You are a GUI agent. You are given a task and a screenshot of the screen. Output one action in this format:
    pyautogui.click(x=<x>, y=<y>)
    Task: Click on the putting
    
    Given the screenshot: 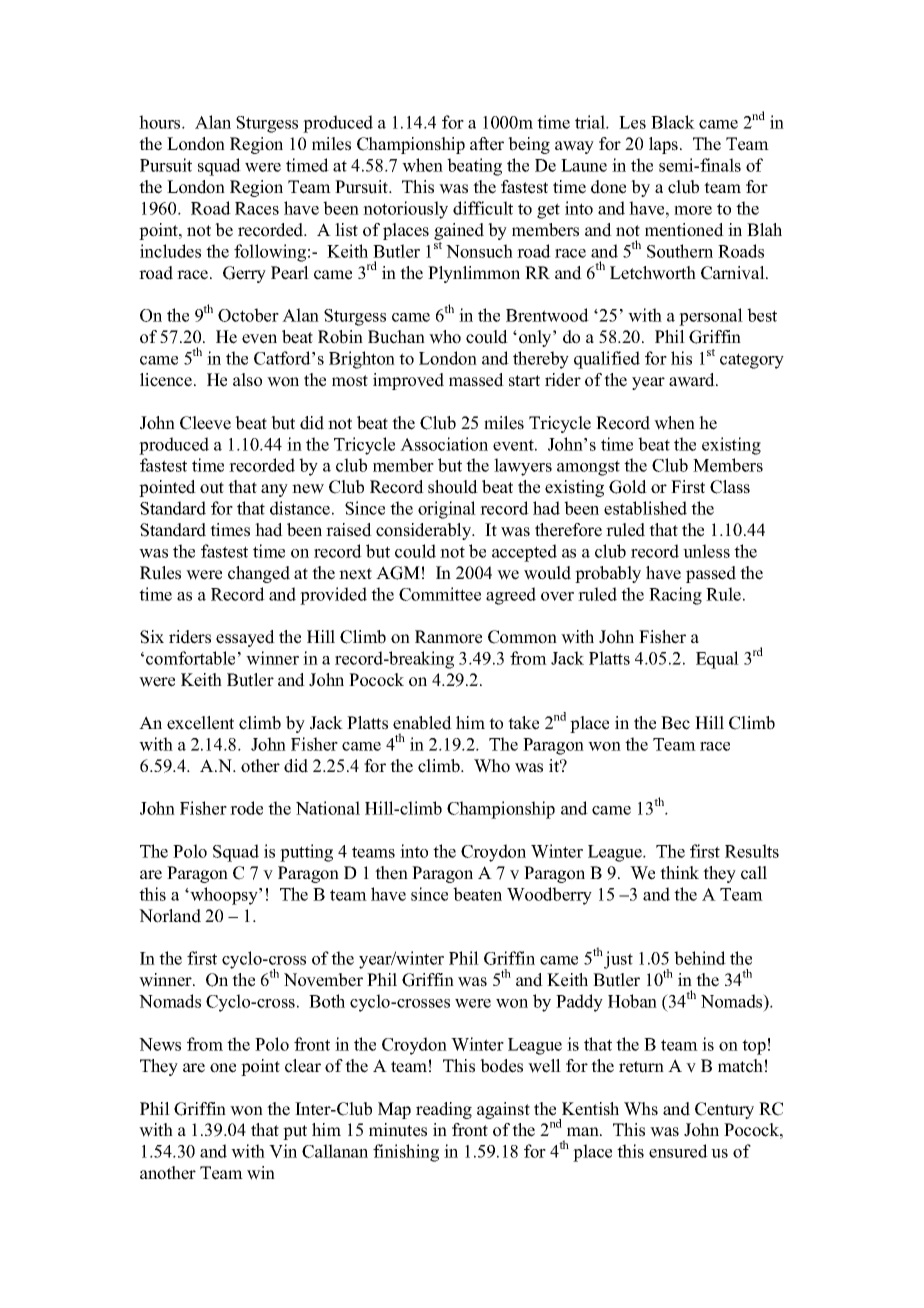 What is the action you would take?
    pyautogui.click(x=306, y=853)
